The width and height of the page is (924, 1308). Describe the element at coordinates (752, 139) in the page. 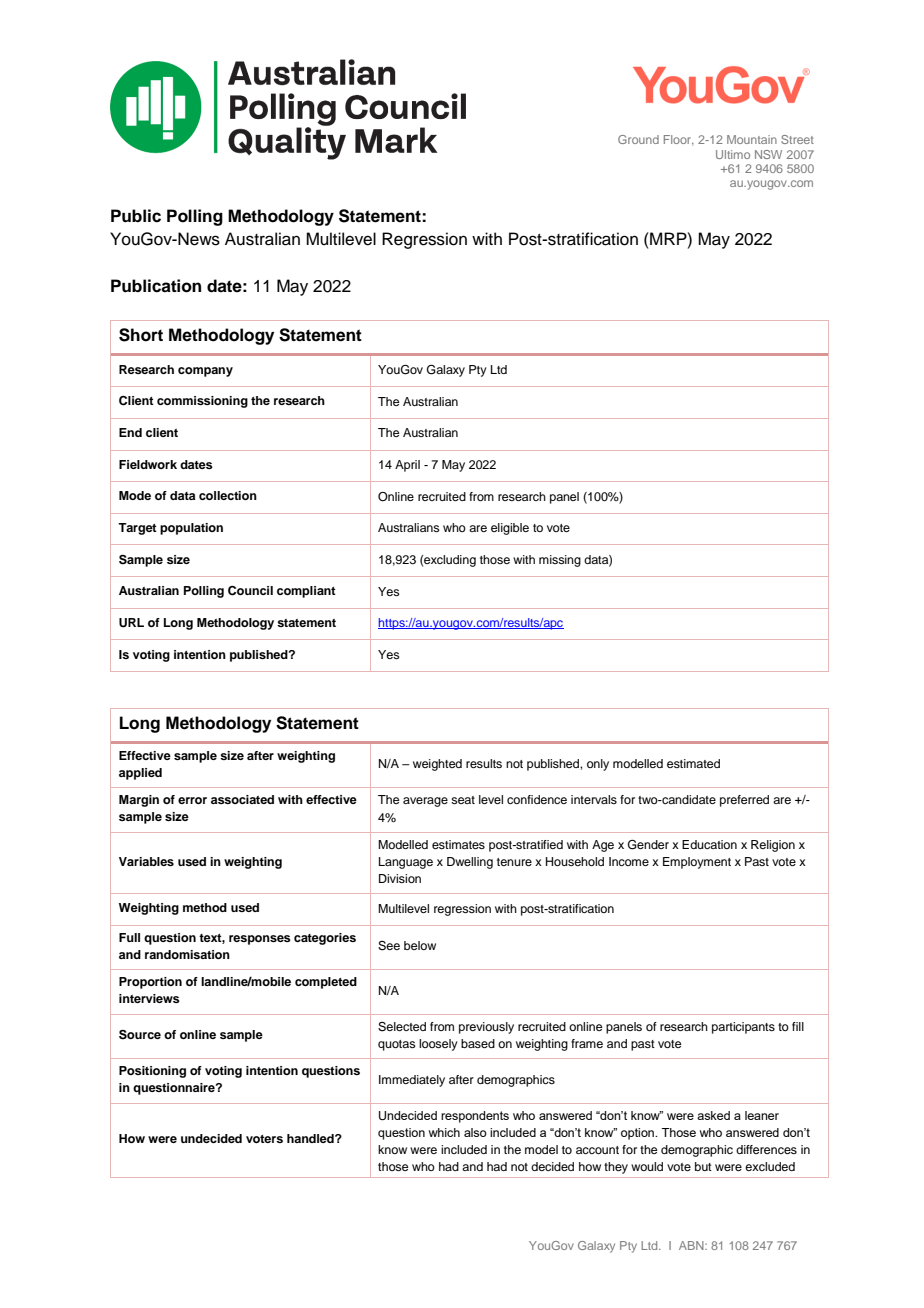

I see `Mountain` at that location.
